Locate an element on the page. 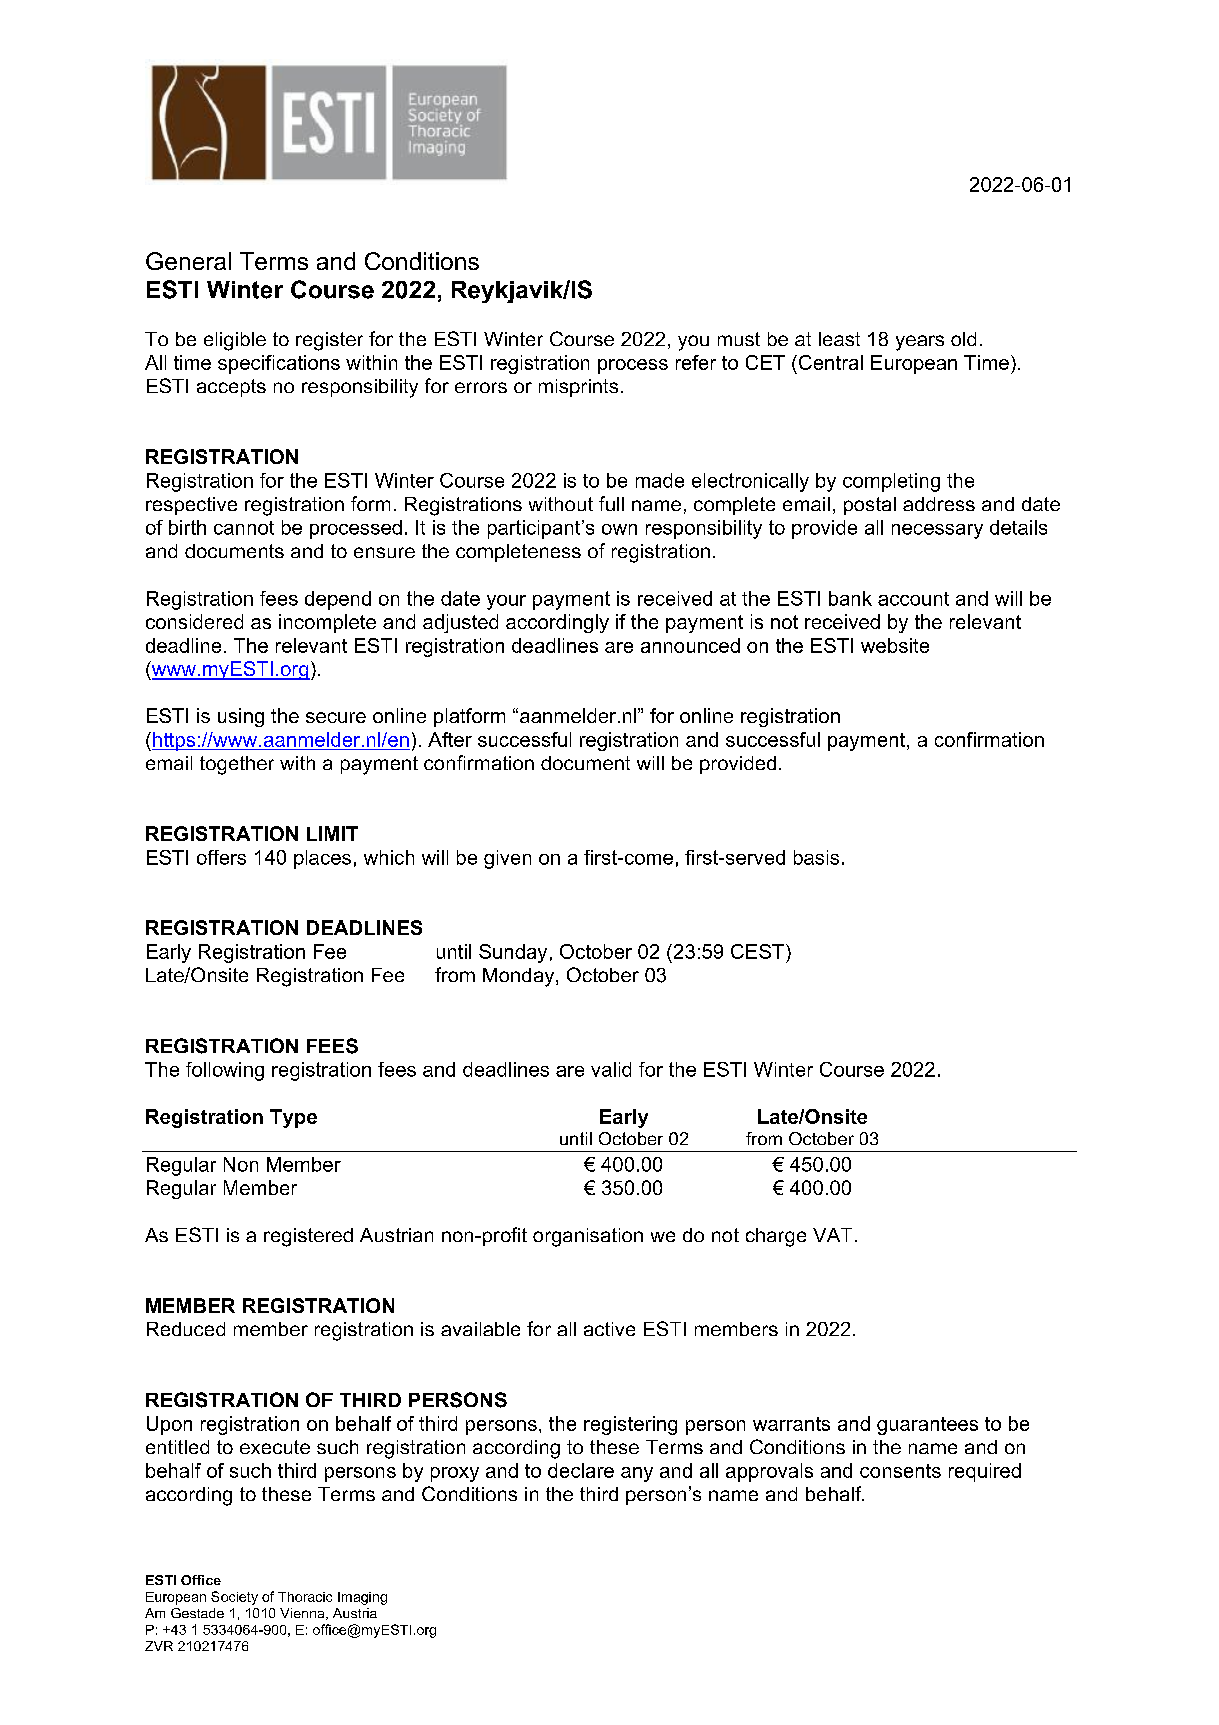 The image size is (1219, 1725). valid is located at coordinates (611, 1069).
